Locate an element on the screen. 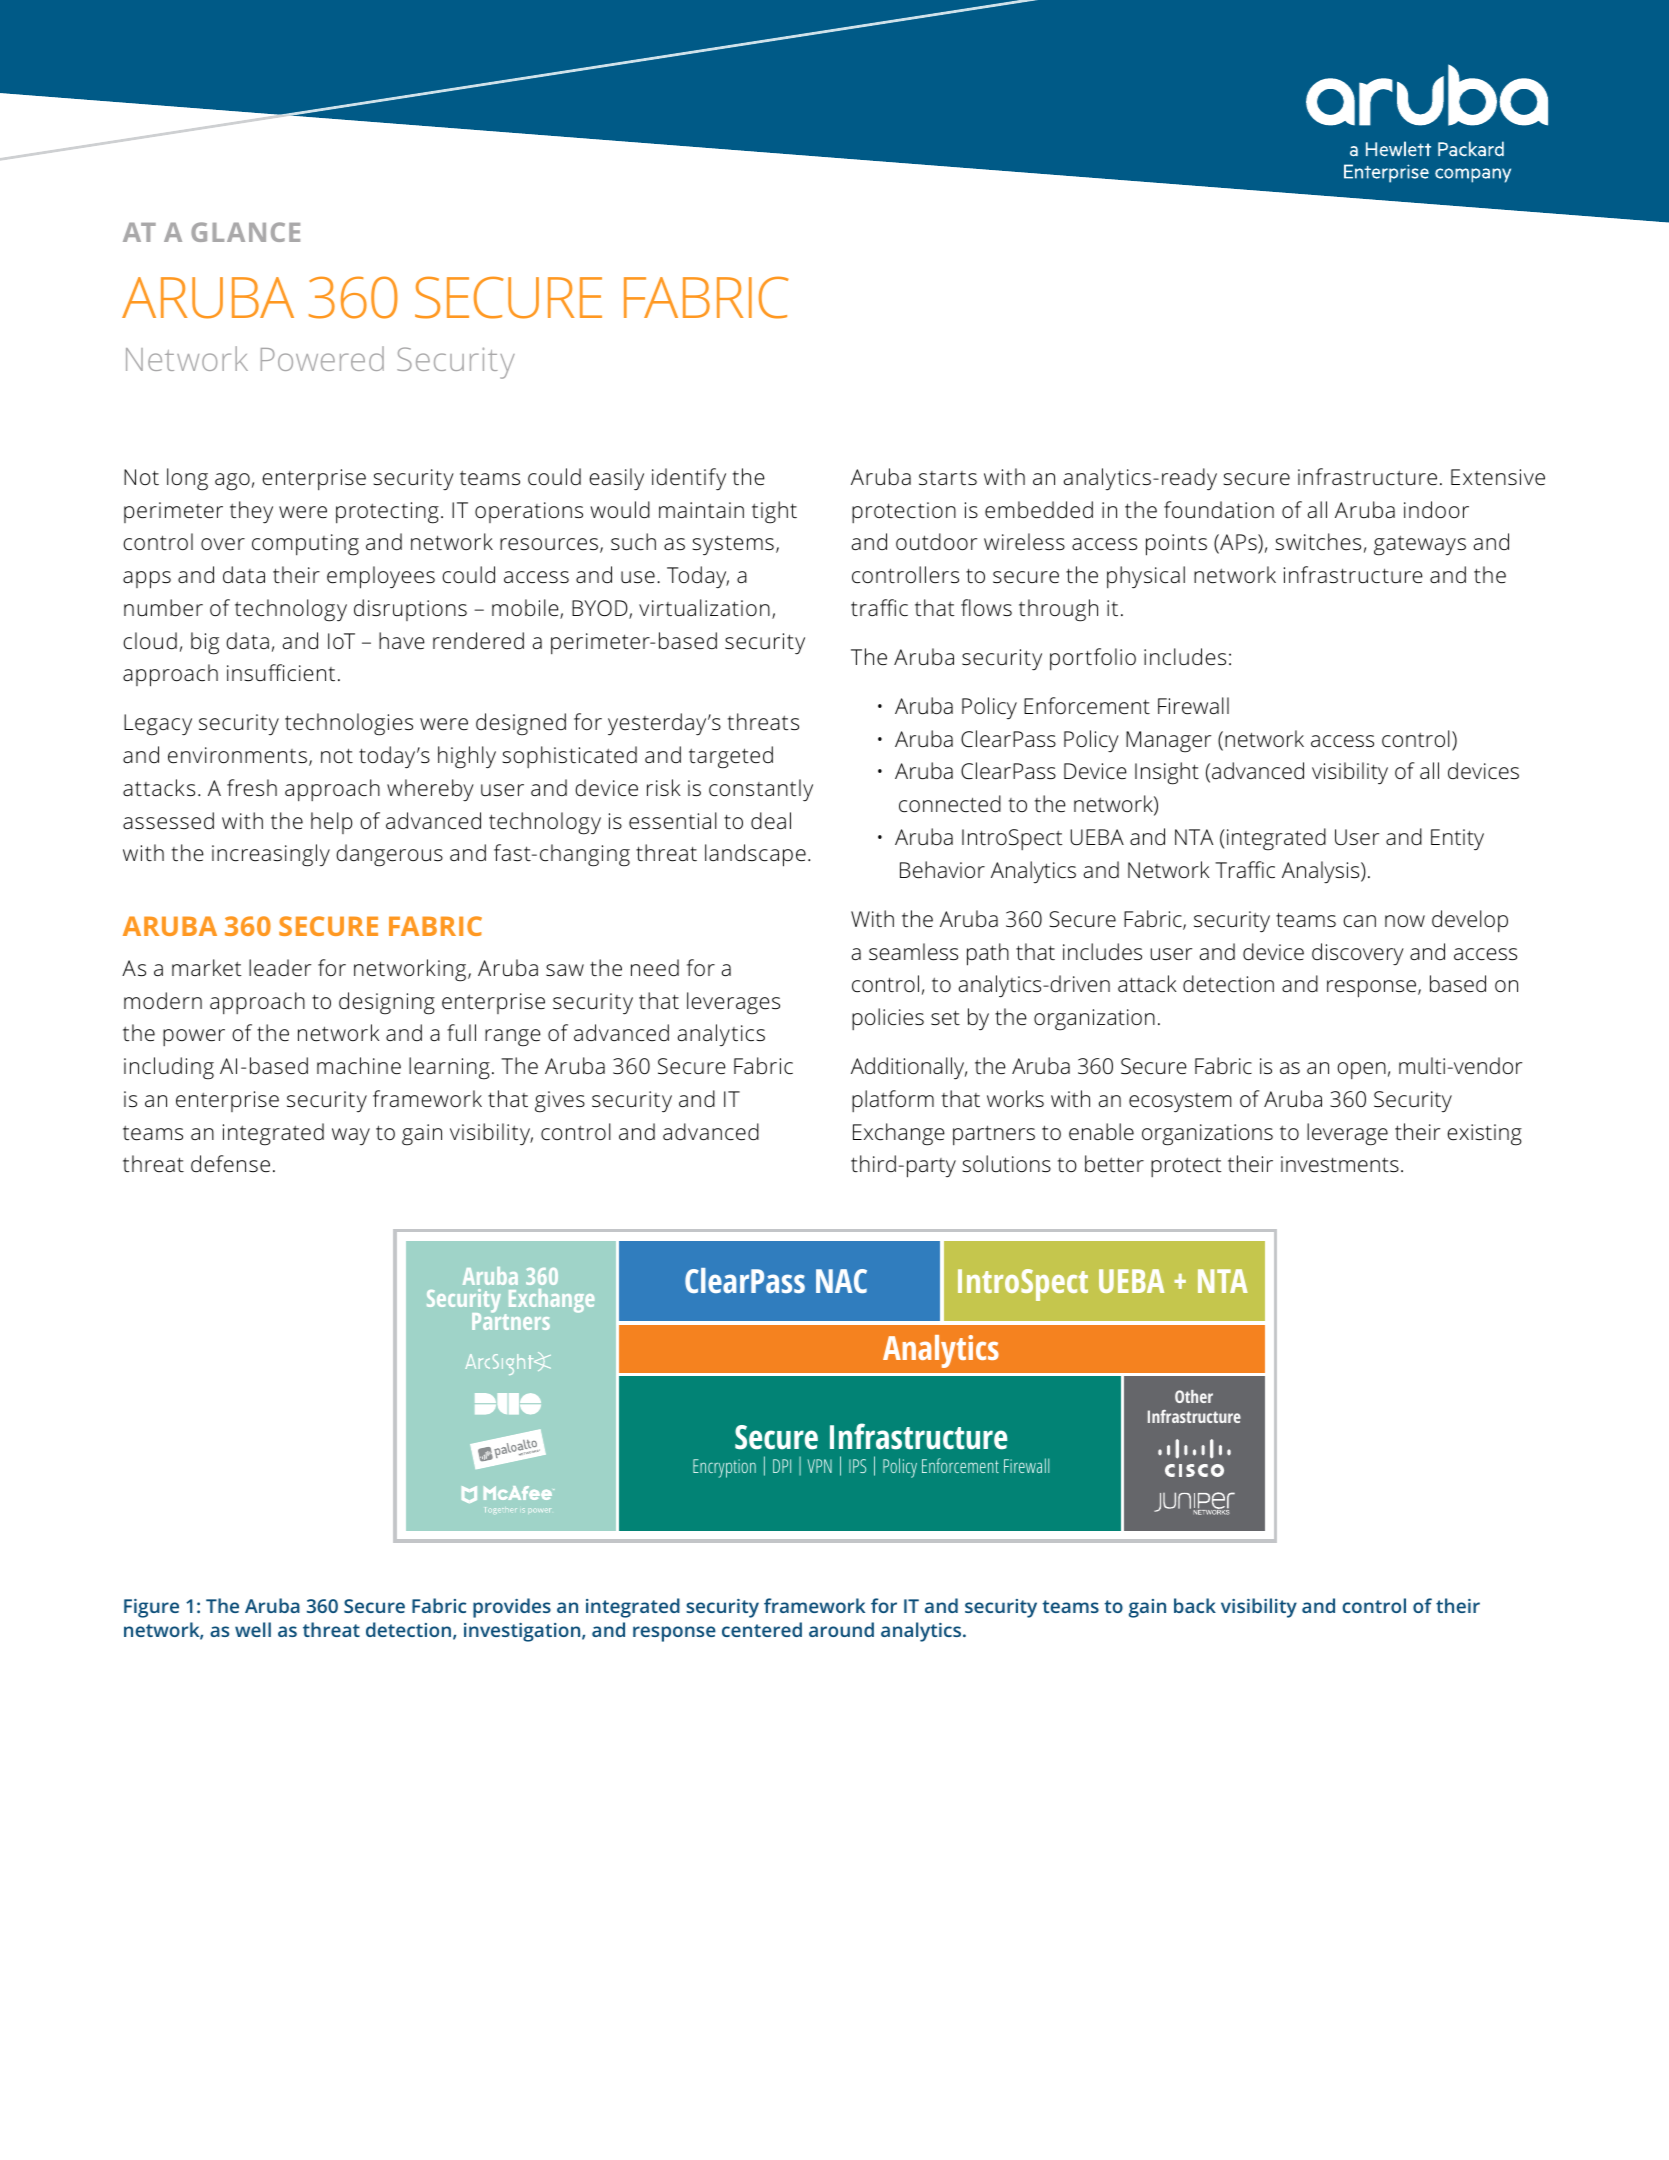 The width and height of the screenshot is (1669, 2160). NAC is located at coordinates (841, 1281).
